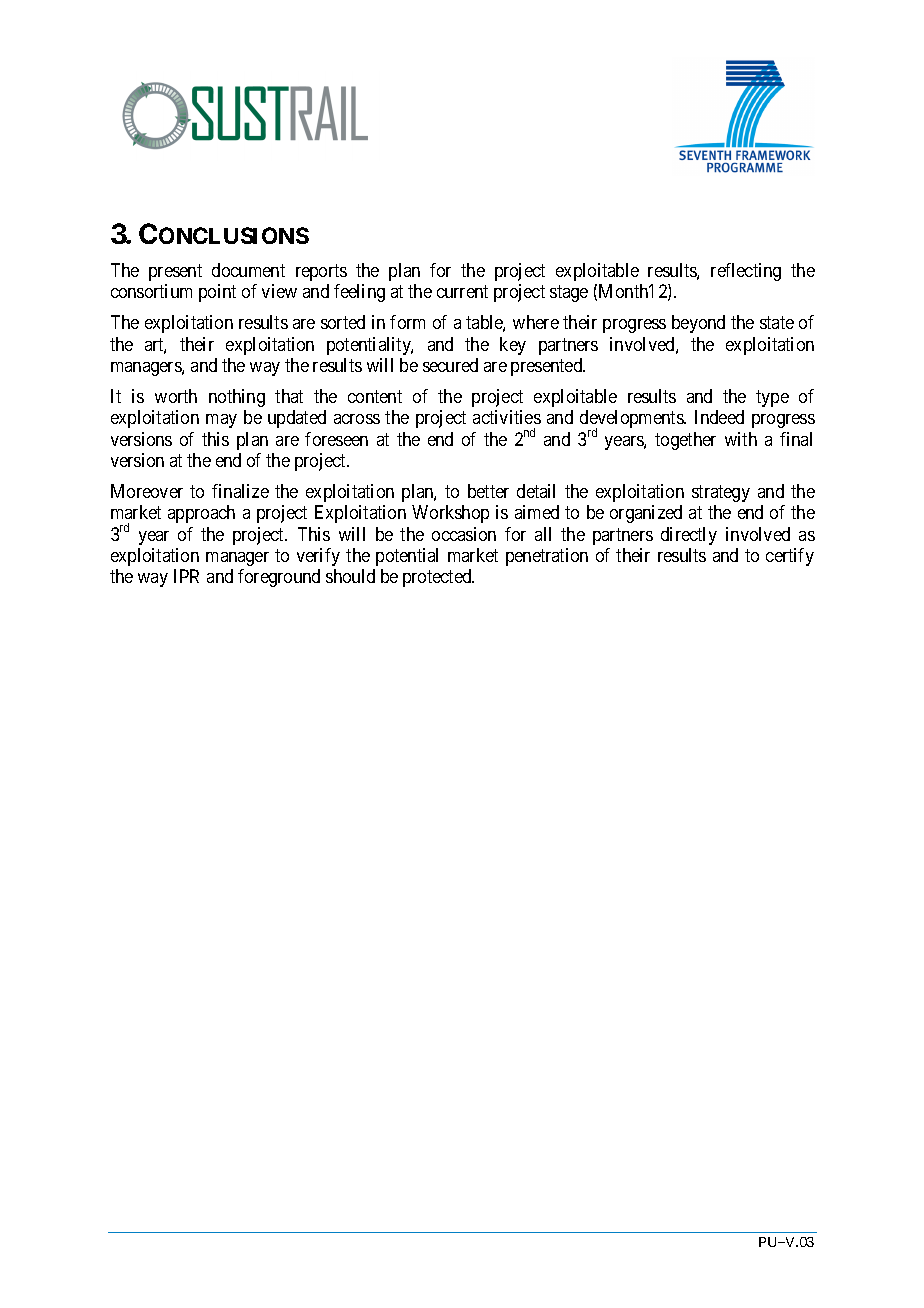 This page has width=924, height=1308. What do you see at coordinates (186, 576) in the page?
I see `IPR` at bounding box center [186, 576].
